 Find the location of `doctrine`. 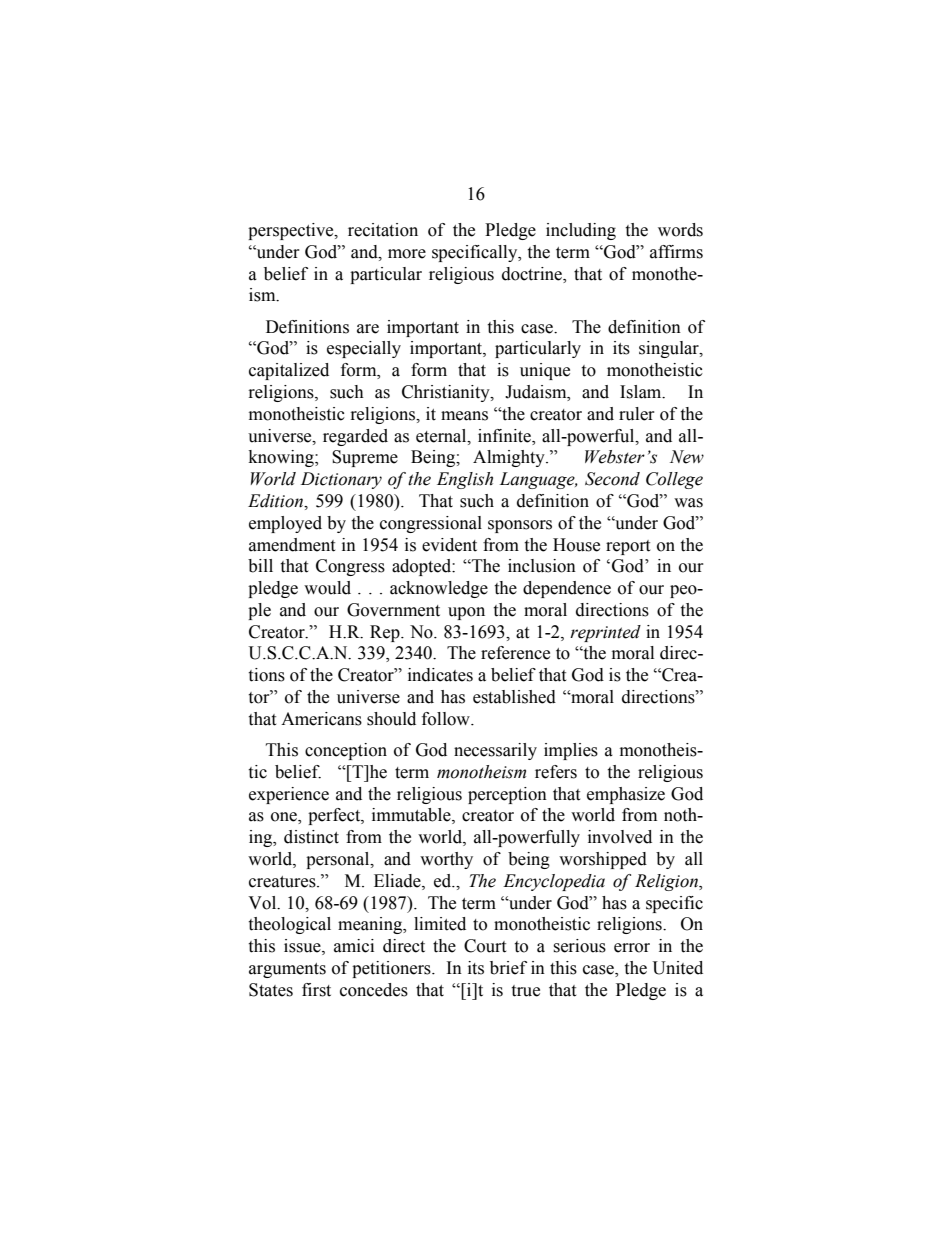

doctrine is located at coordinates (533, 274).
